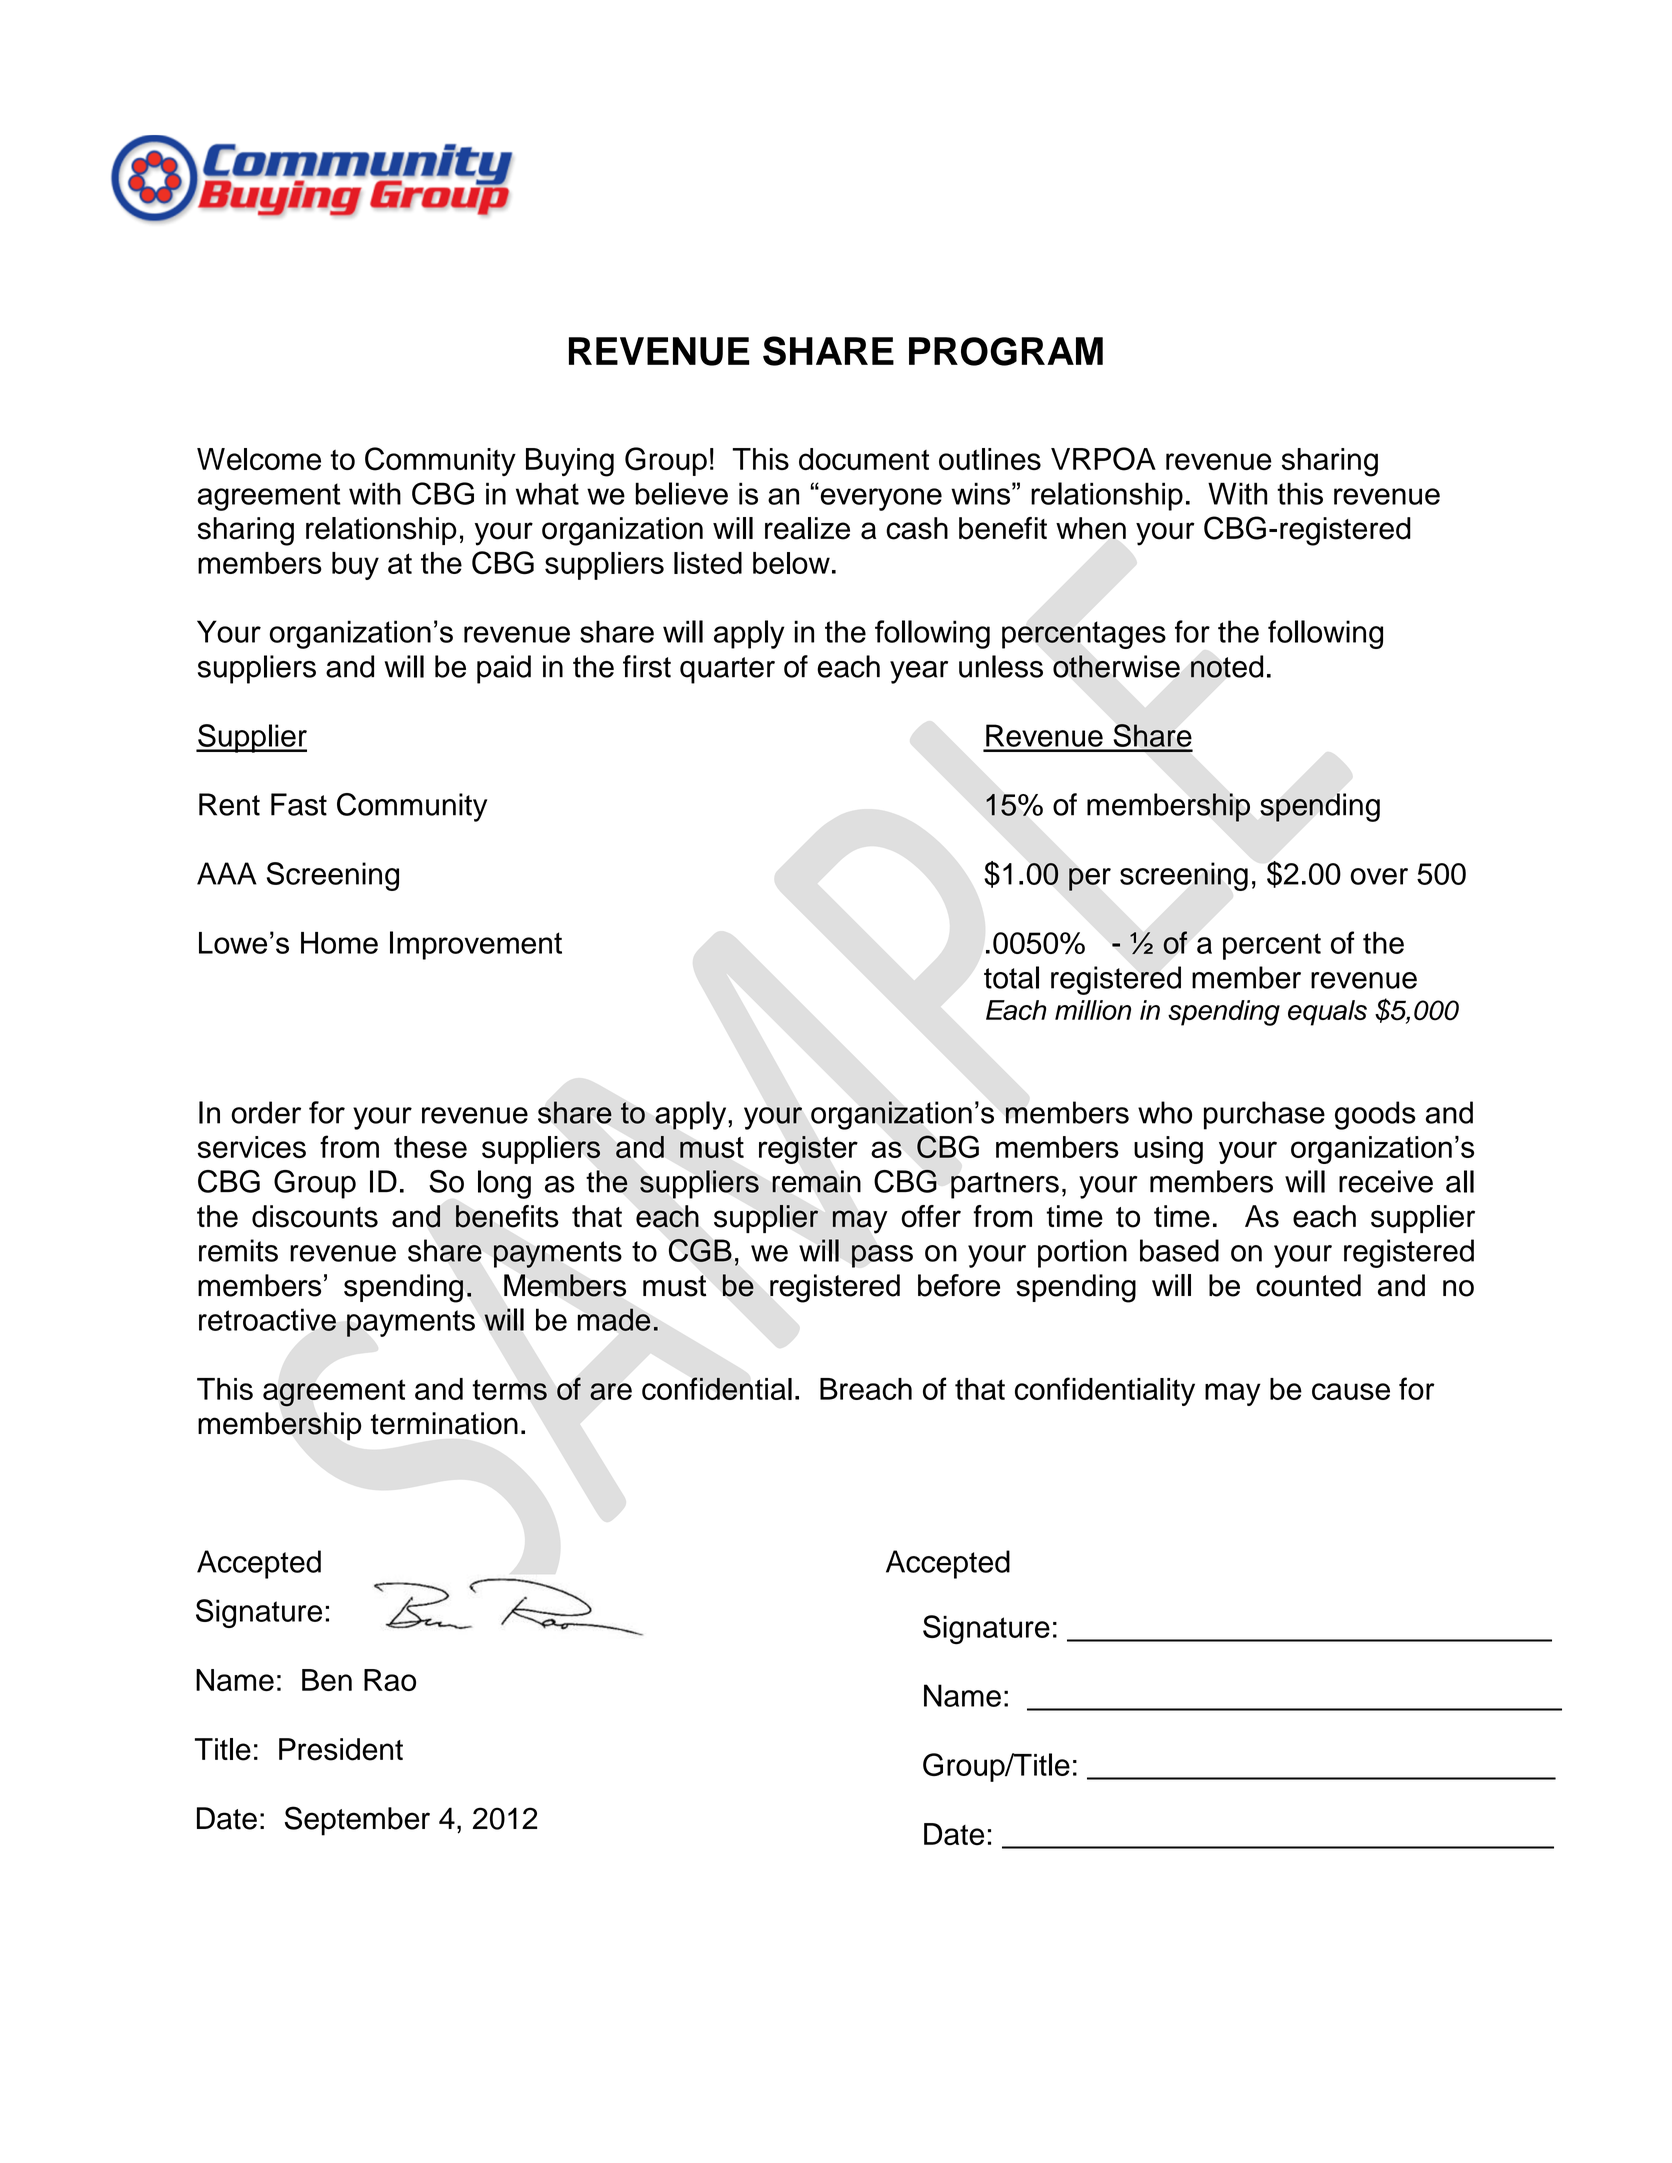  Describe the element at coordinates (267, 1319) in the screenshot. I see `retroactive` at that location.
